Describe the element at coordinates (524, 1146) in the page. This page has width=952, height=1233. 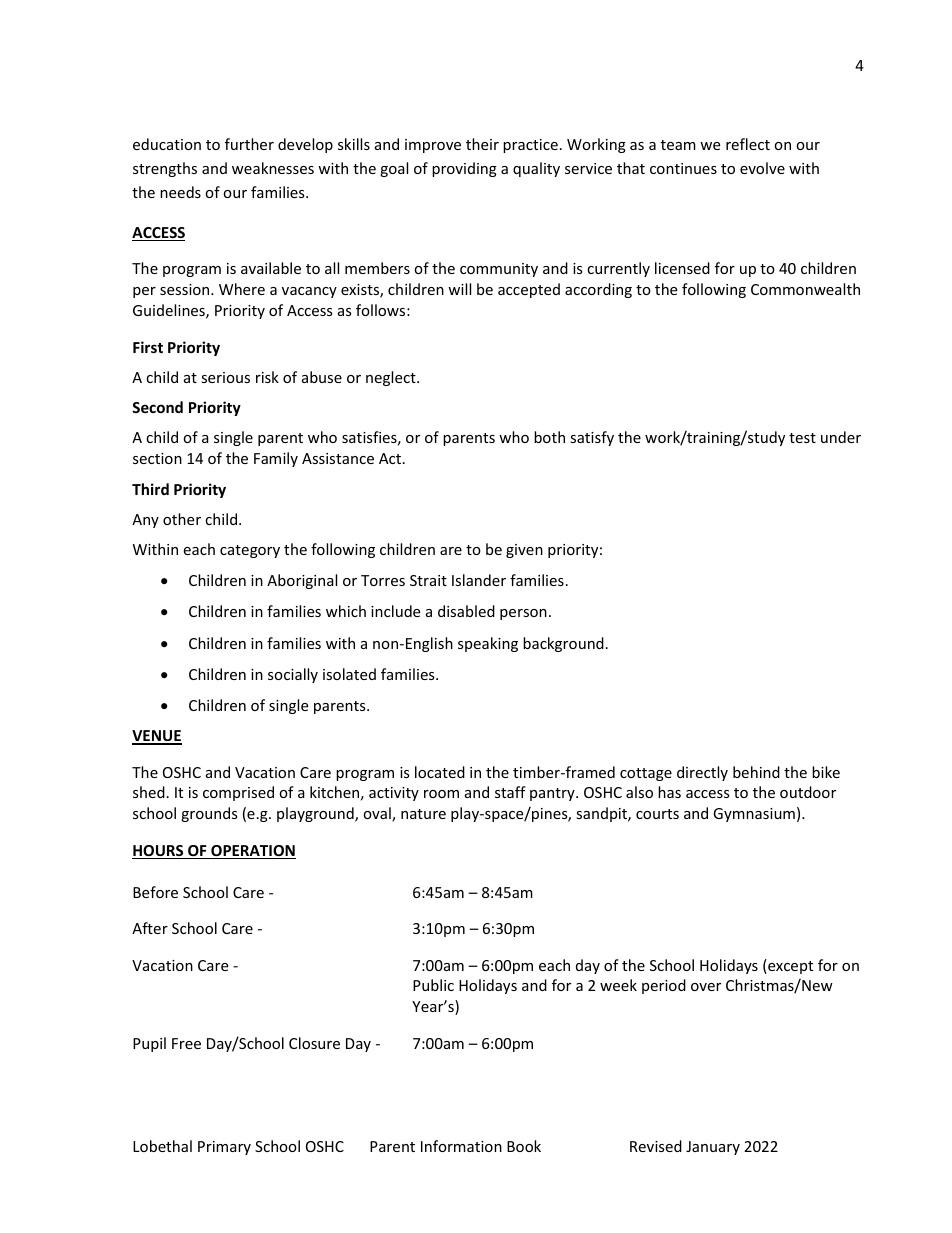
I see `Book` at that location.
